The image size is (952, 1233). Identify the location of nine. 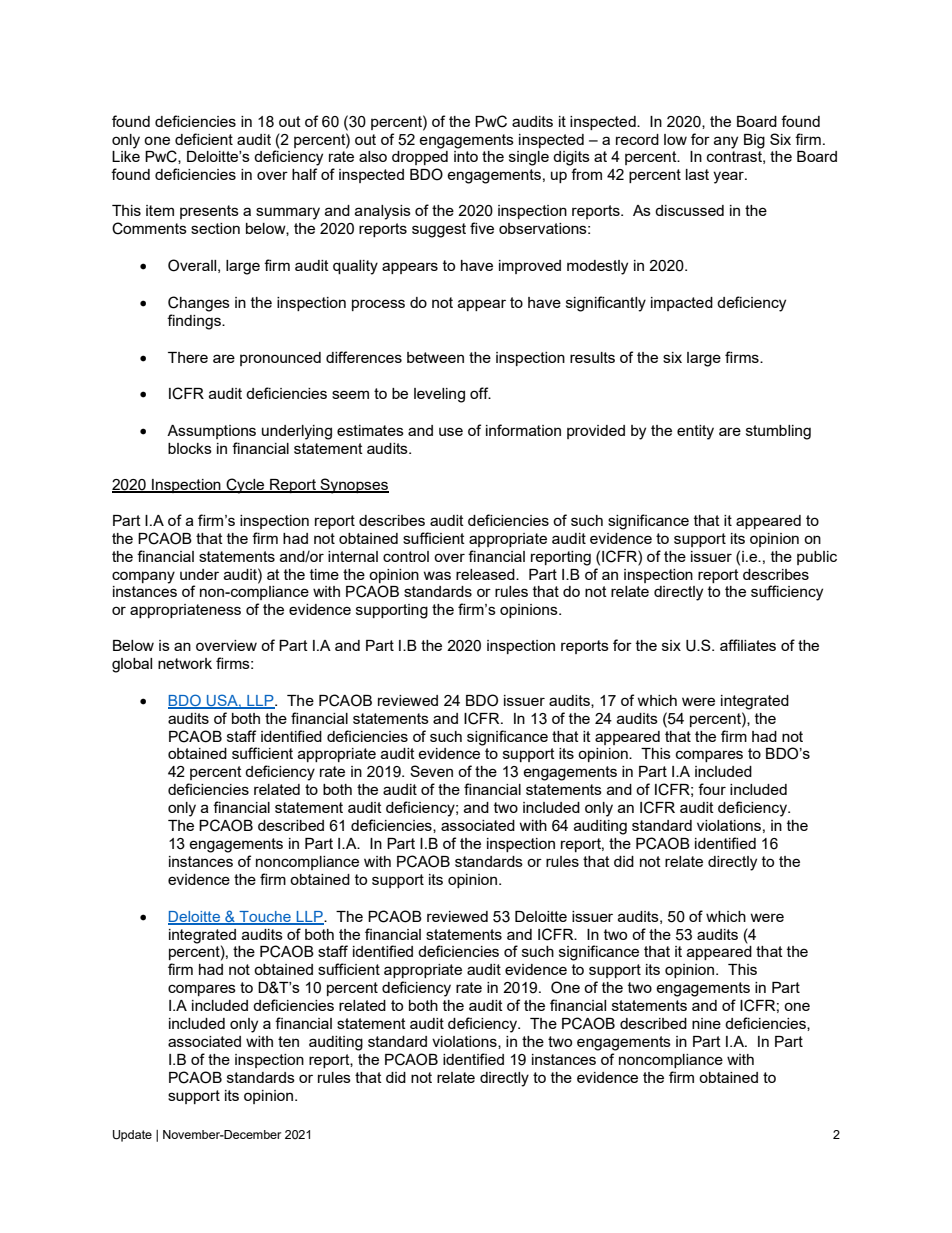
(706, 1023).
